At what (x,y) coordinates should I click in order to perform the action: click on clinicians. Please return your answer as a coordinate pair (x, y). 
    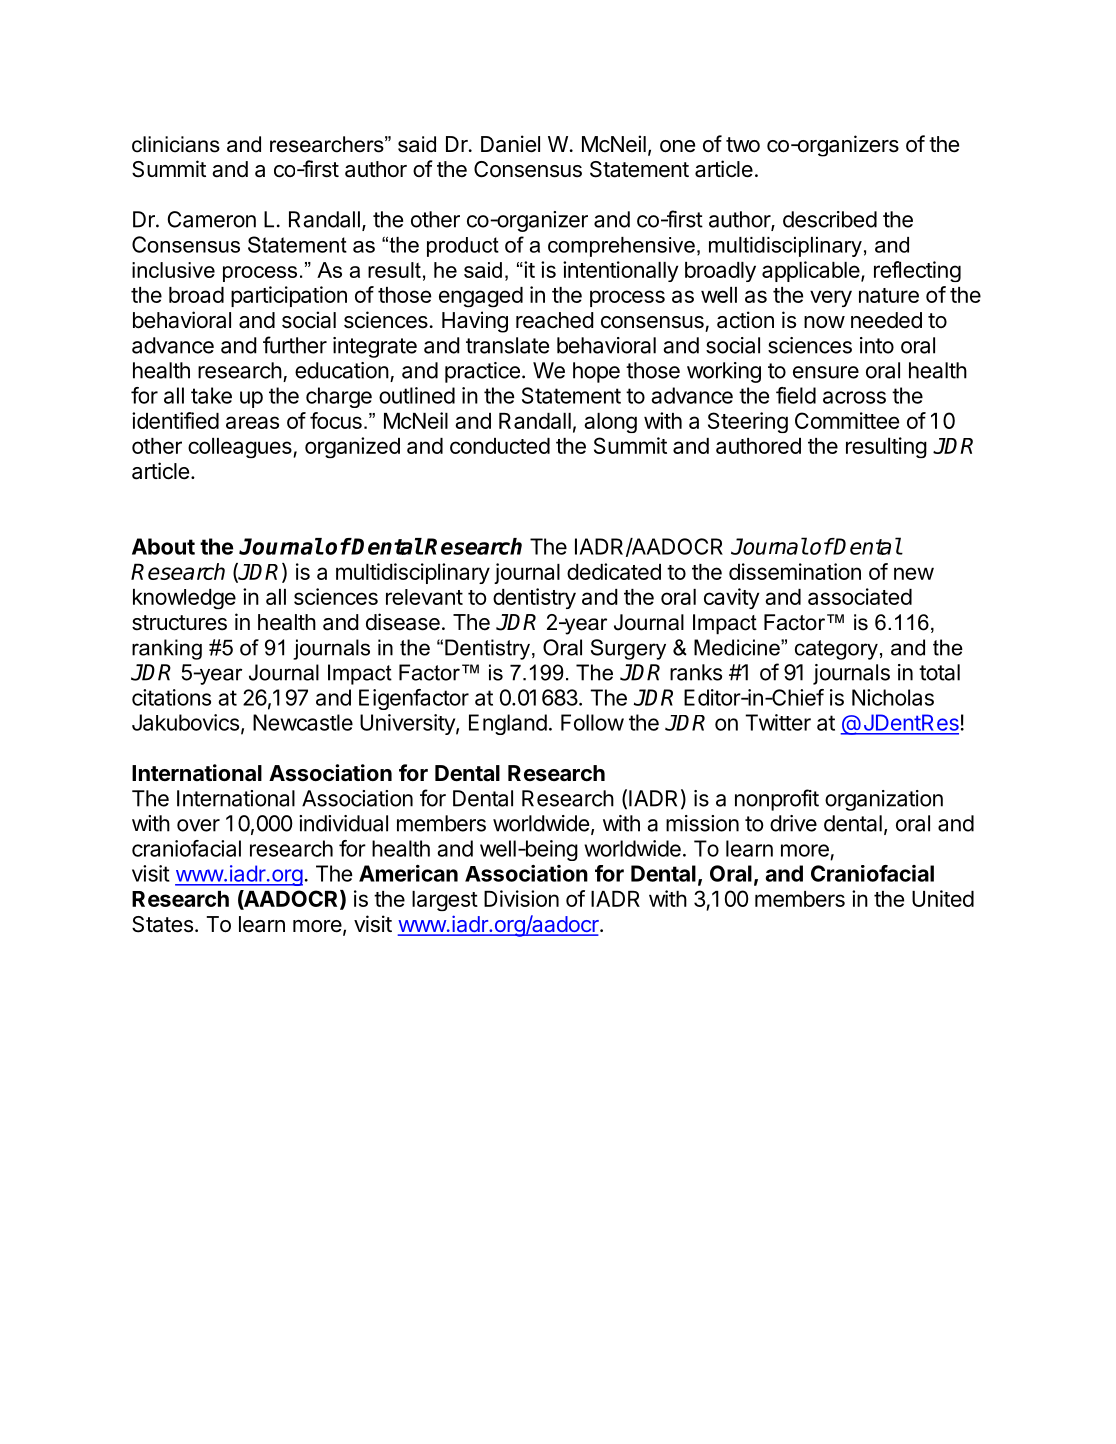
    Looking at the image, I should click on (176, 144).
